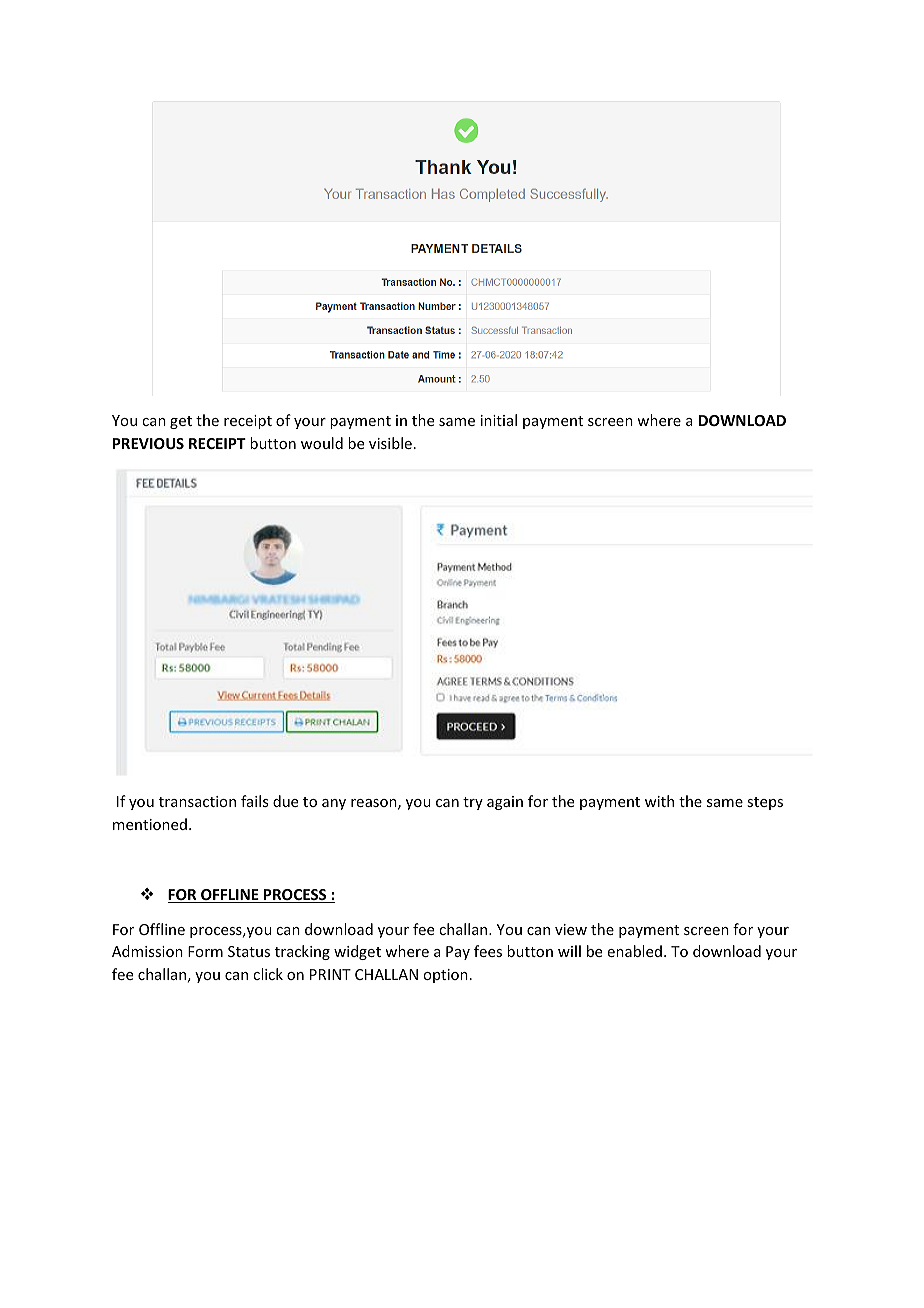 This image has height=1308, width=924. What do you see at coordinates (205, 951) in the image?
I see `Form` at bounding box center [205, 951].
